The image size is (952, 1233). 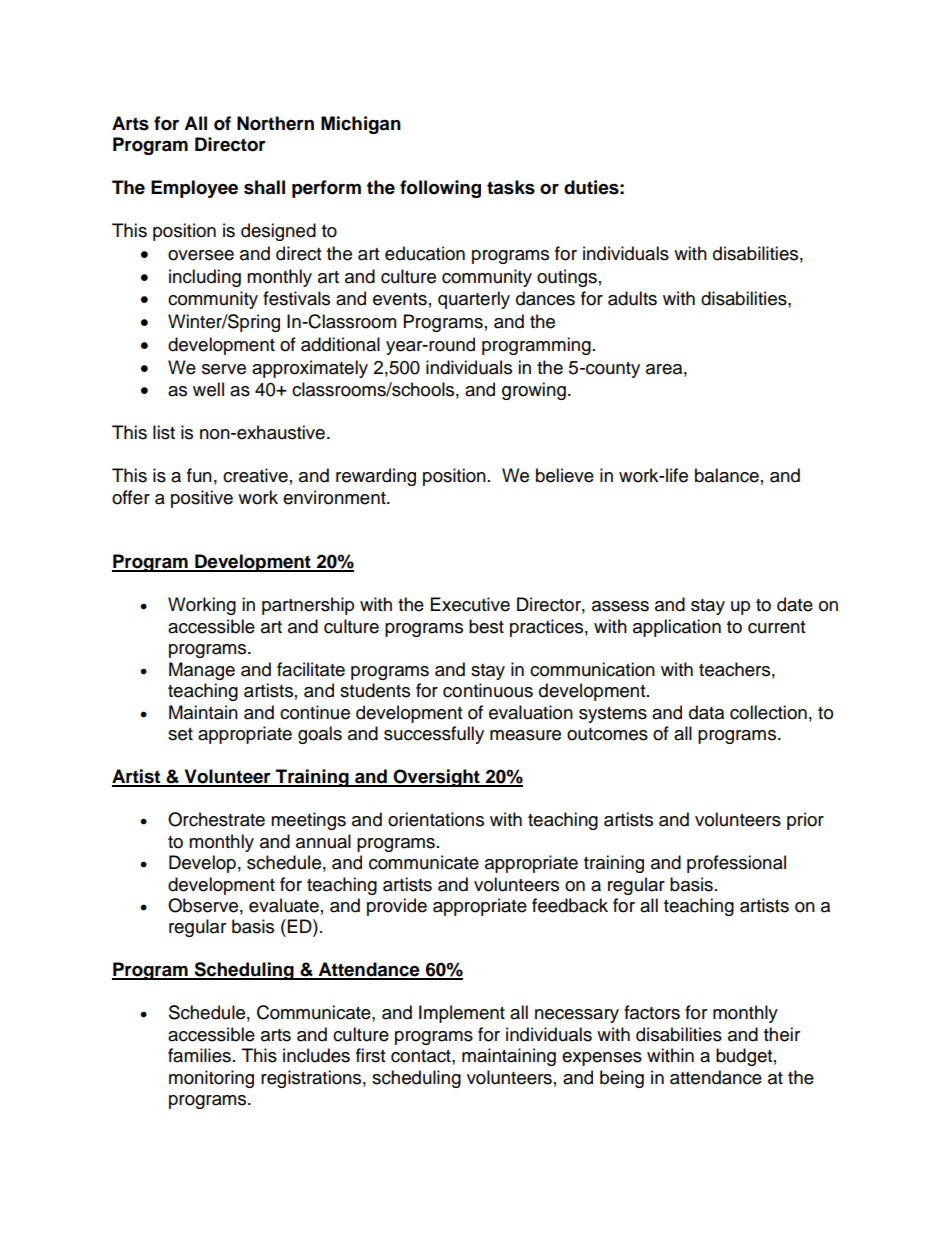 What do you see at coordinates (376, 477) in the screenshot?
I see `rewarding` at bounding box center [376, 477].
